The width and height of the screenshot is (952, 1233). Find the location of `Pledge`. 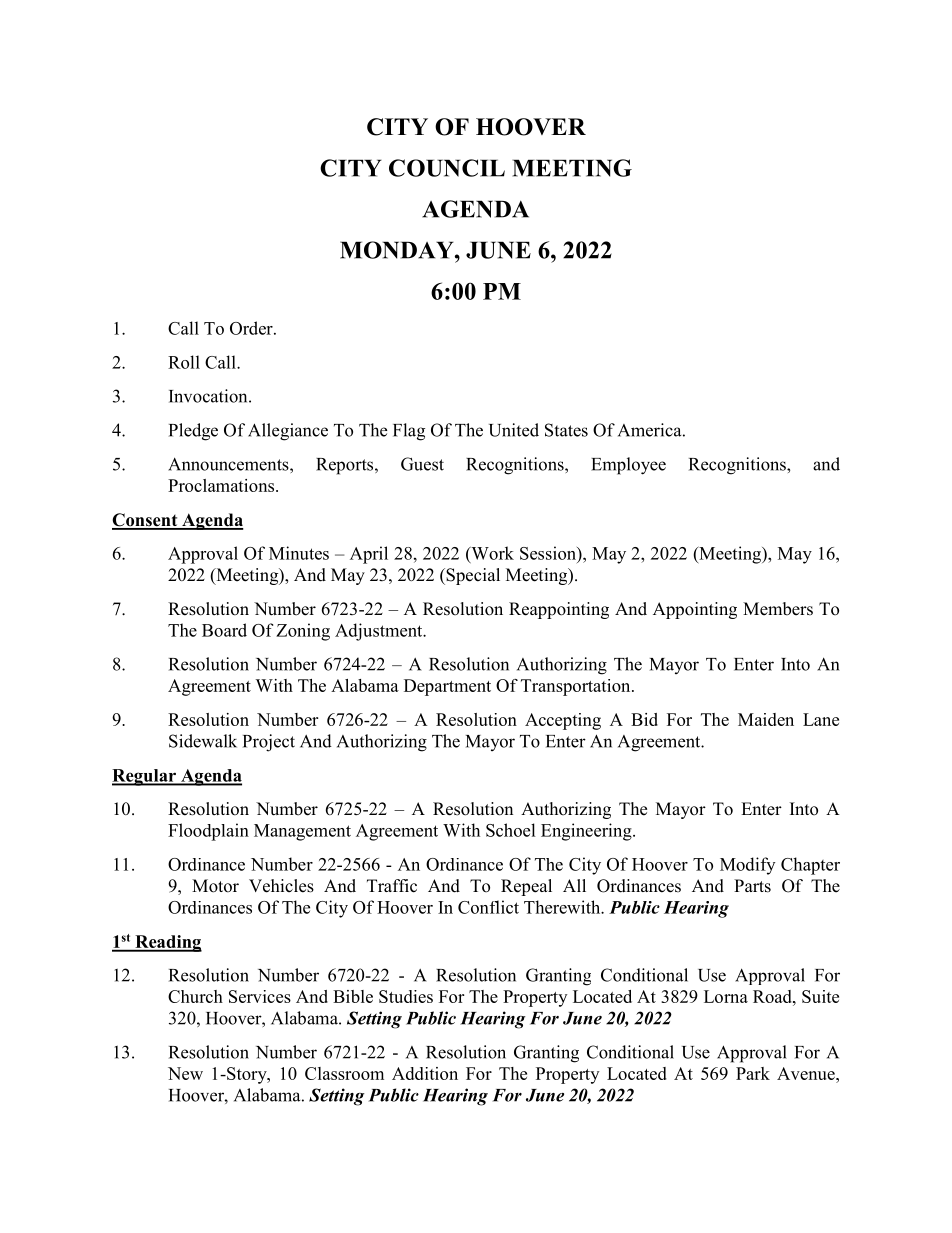

Pledge is located at coordinates (193, 432).
